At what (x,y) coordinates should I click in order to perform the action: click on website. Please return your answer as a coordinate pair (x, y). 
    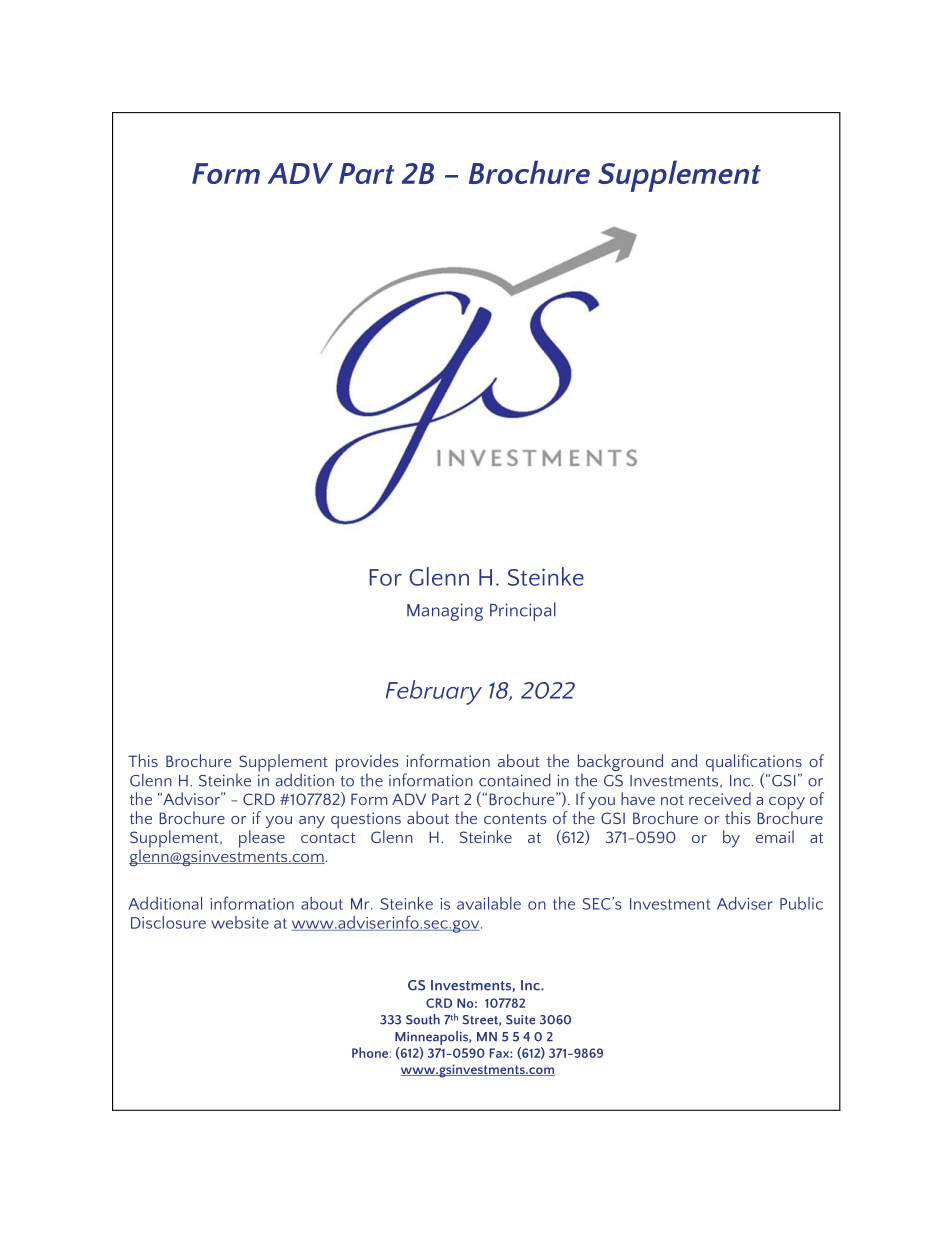
    Looking at the image, I should click on (240, 922).
